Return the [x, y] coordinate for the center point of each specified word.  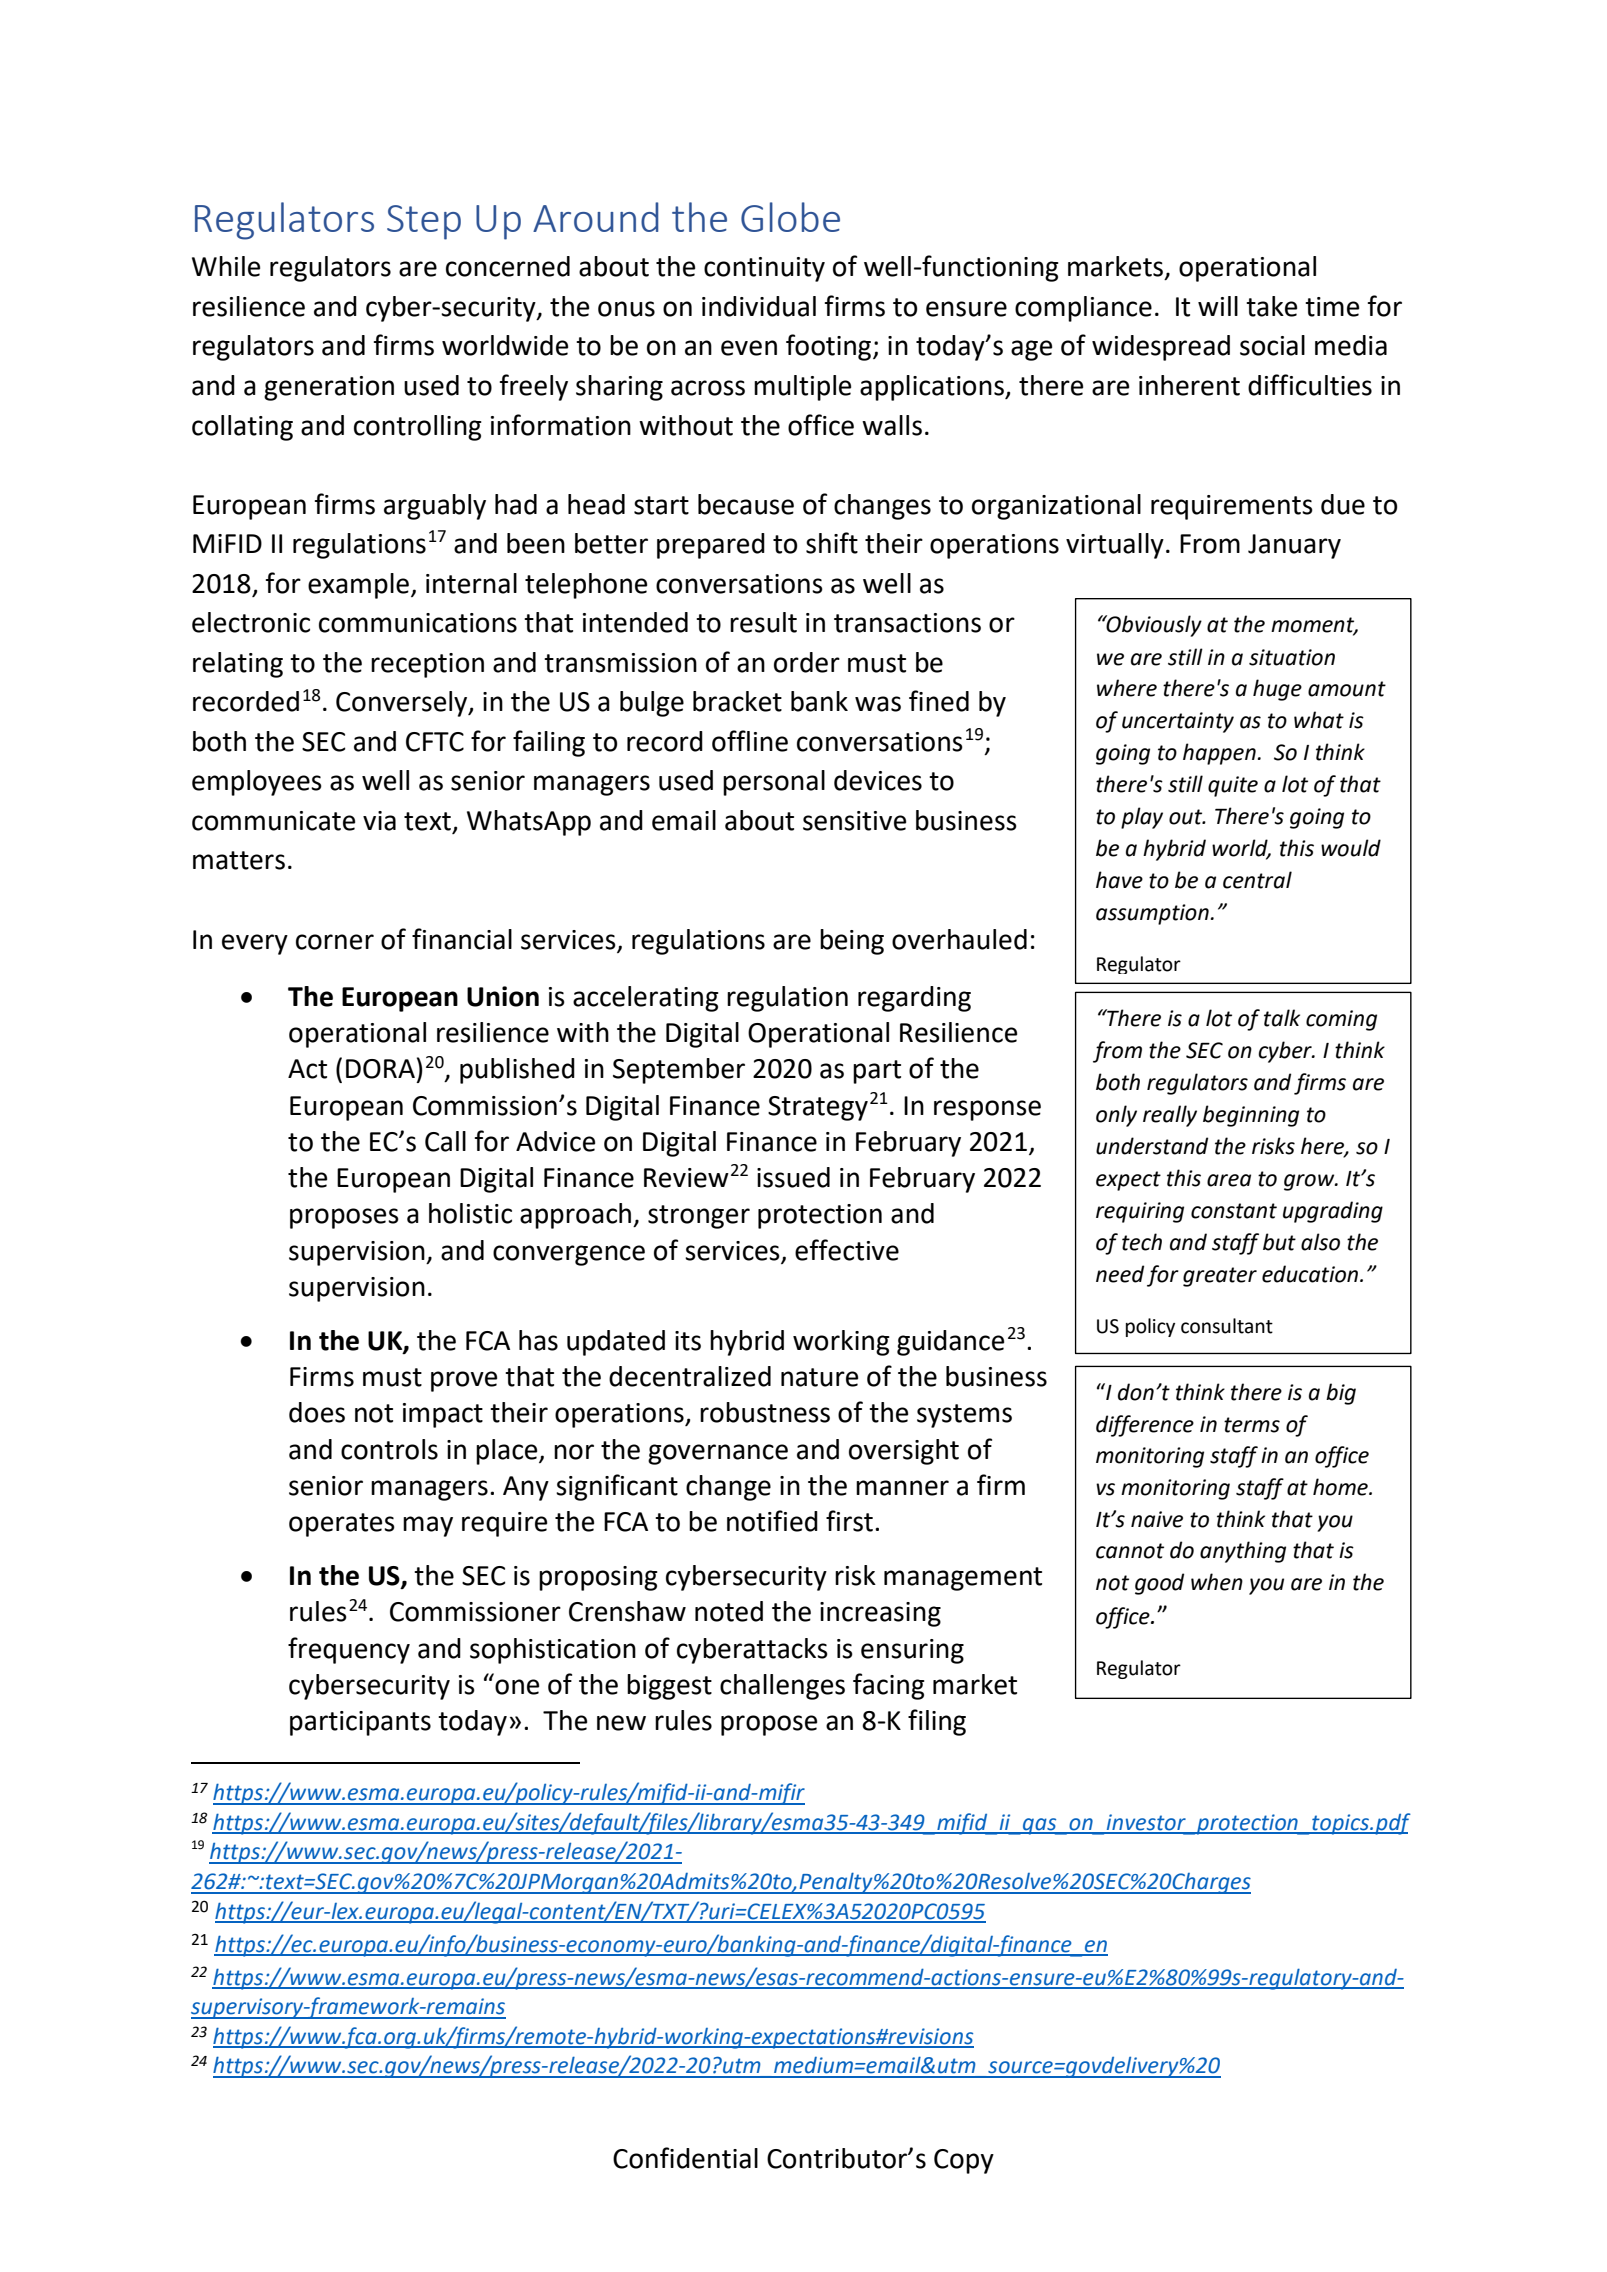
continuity [764, 269]
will [1218, 306]
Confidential [685, 2158]
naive [1157, 1519]
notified [772, 1521]
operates [342, 1525]
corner [335, 942]
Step [424, 222]
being [852, 942]
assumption [1152, 914]
